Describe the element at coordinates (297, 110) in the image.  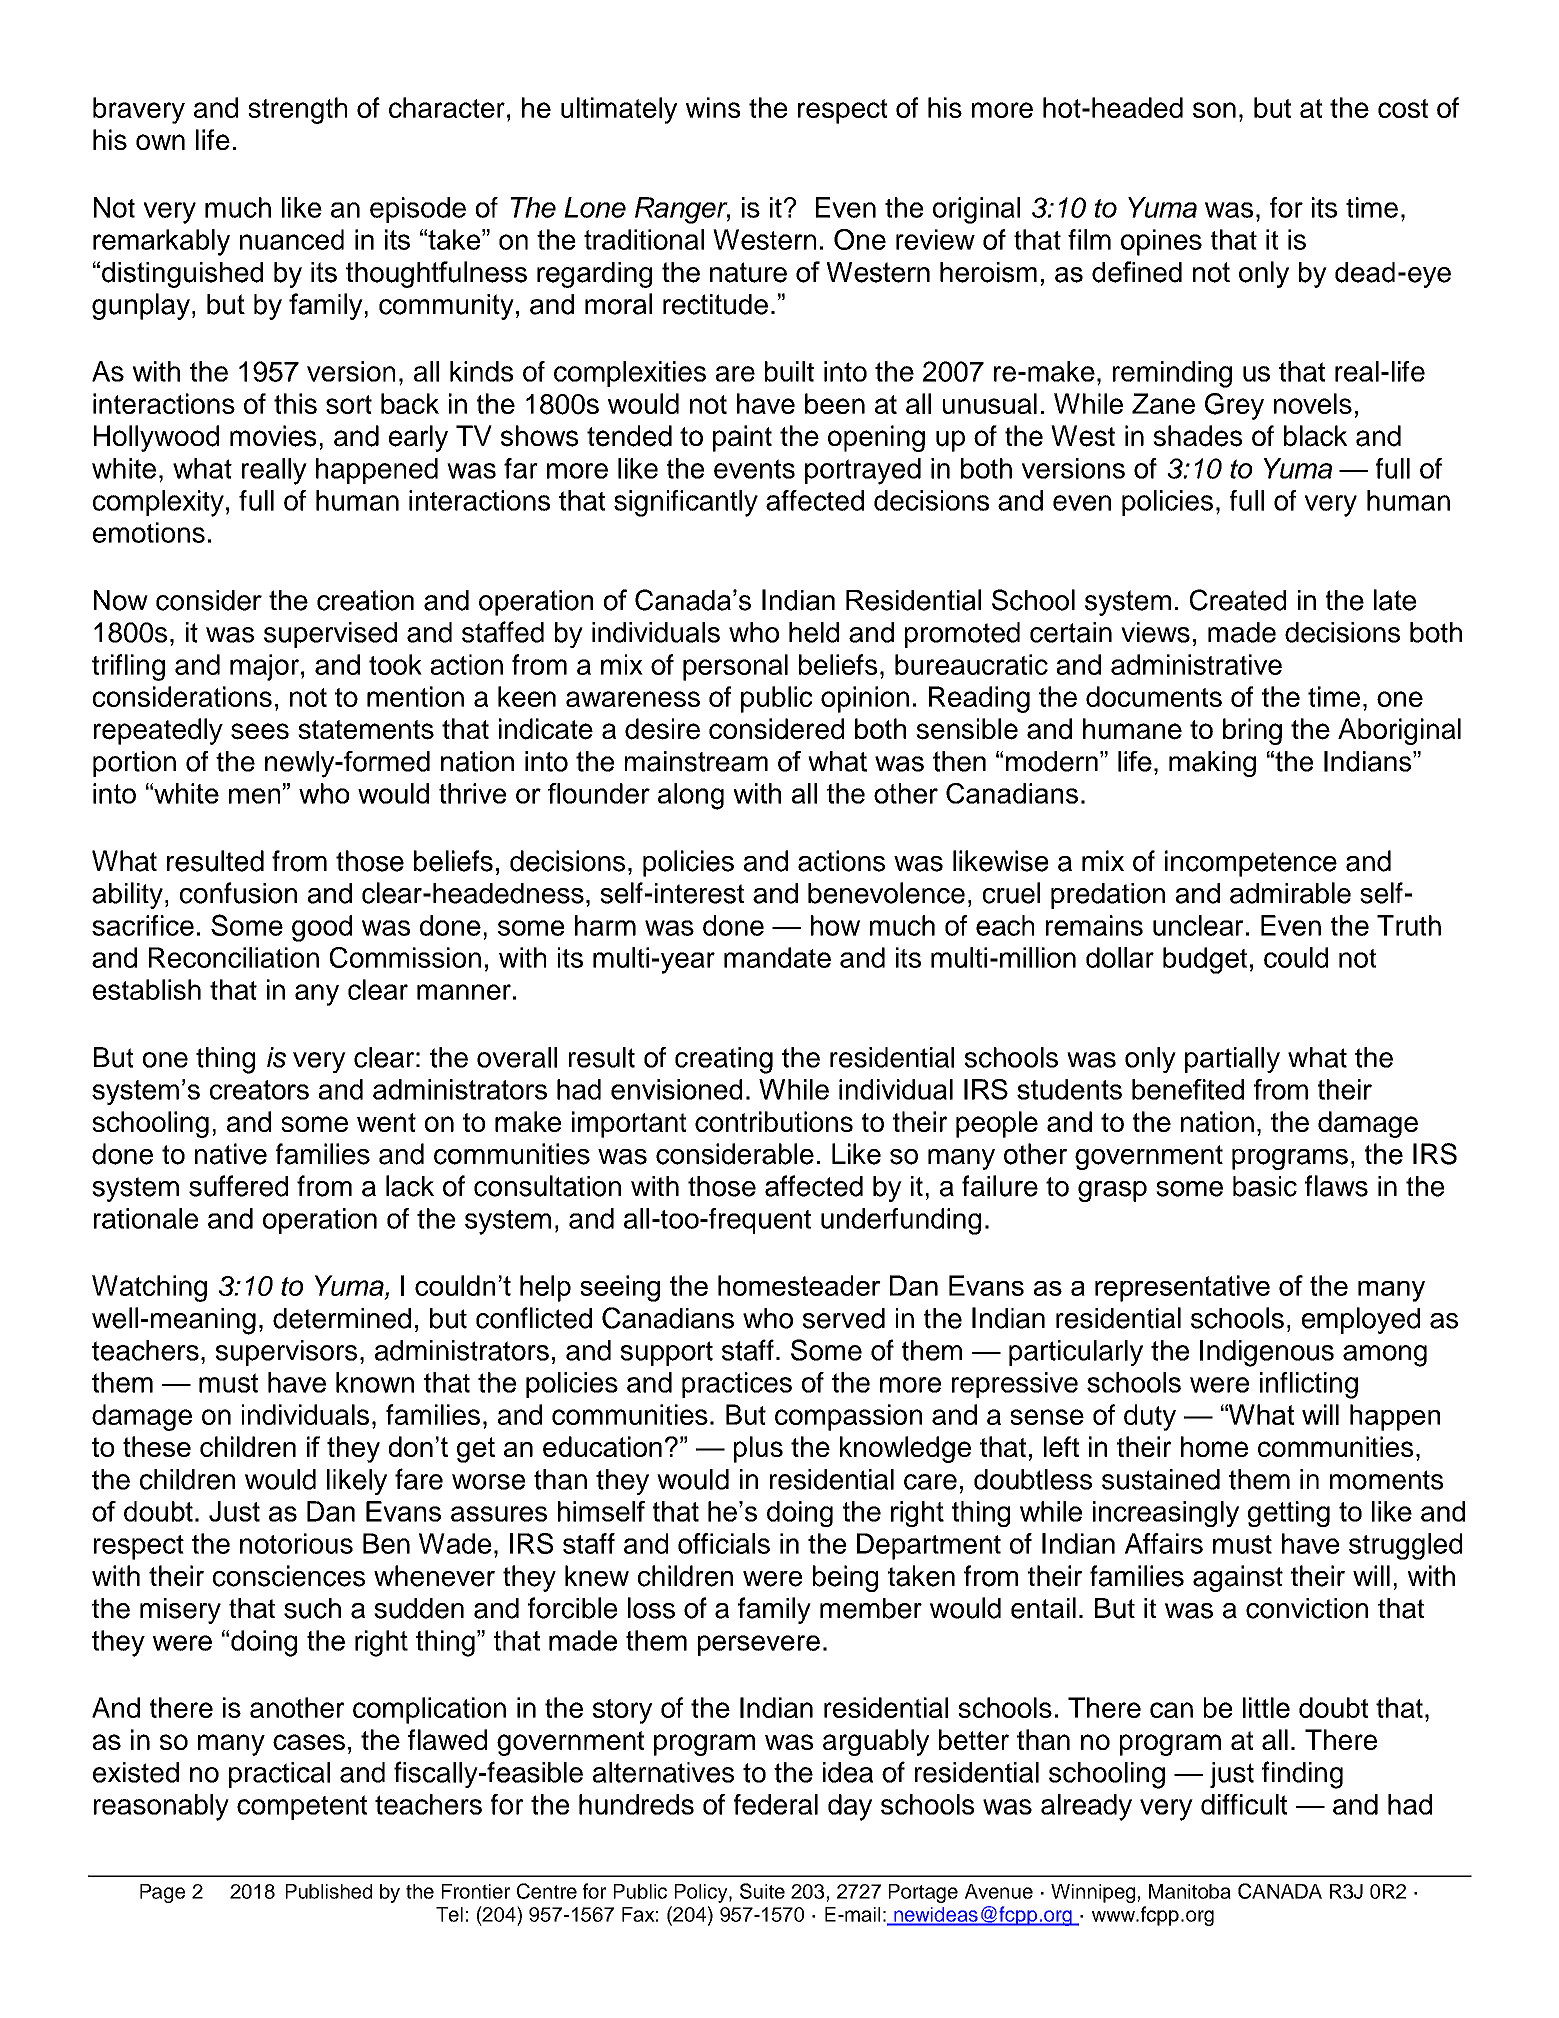
I see `strength` at that location.
